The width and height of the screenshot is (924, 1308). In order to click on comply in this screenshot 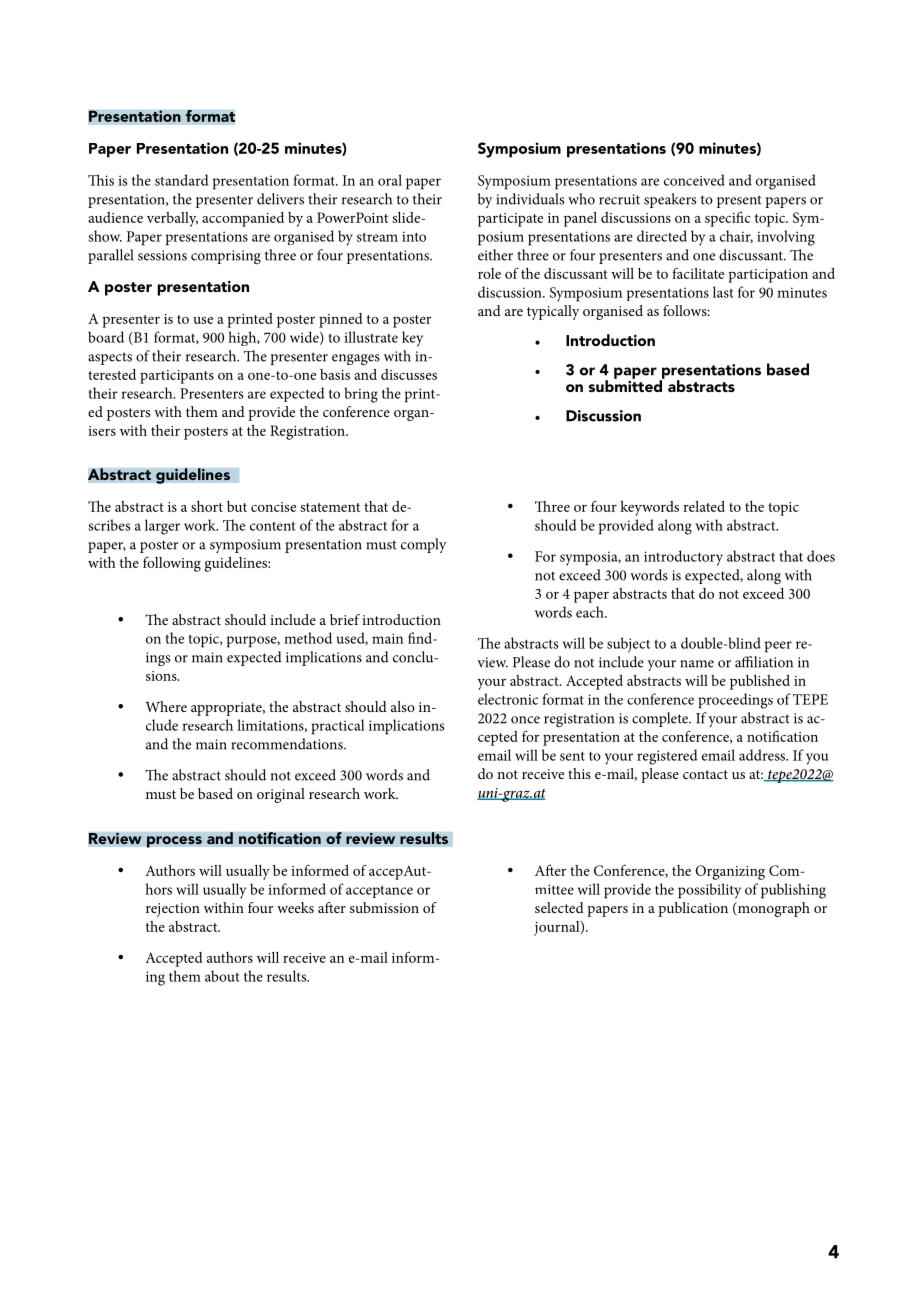, I will do `click(423, 545)`.
